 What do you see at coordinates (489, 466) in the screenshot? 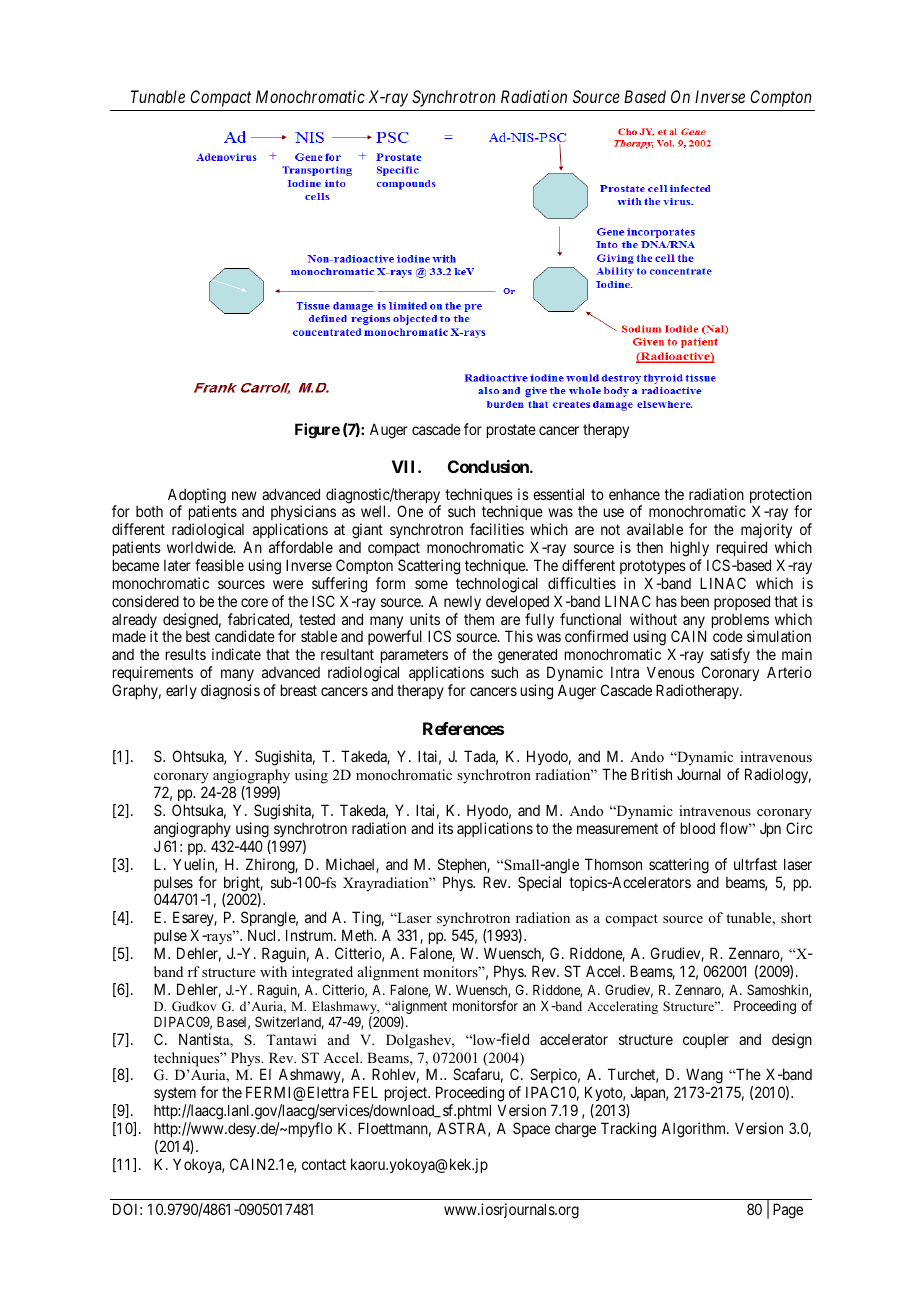
I see `Conclusion` at bounding box center [489, 466].
